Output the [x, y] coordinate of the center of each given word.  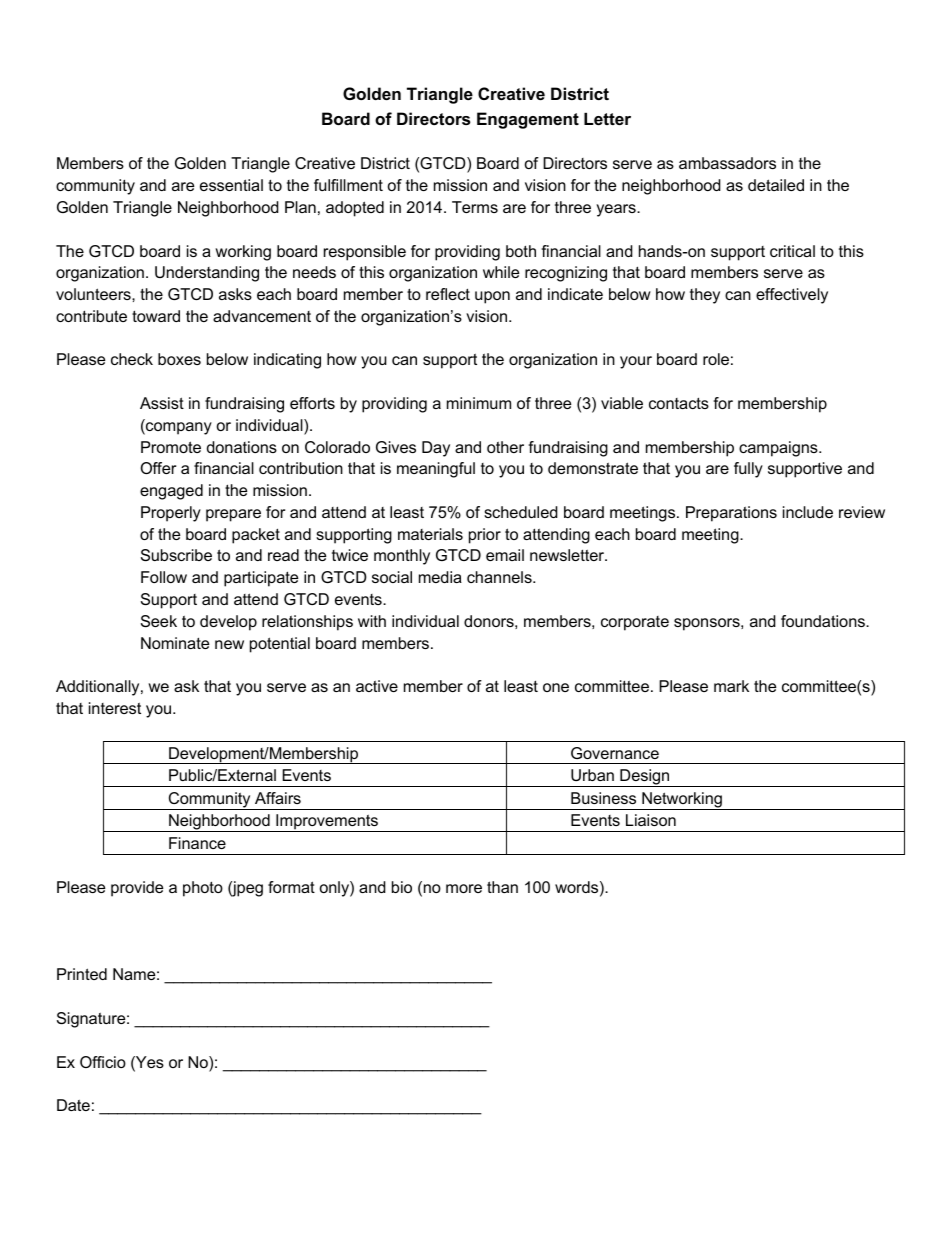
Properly [171, 514]
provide [137, 889]
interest [115, 708]
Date [73, 1105]
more [464, 888]
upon [492, 297]
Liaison [651, 820]
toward [156, 316]
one [556, 687]
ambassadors [727, 163]
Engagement [528, 120]
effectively [792, 296]
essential [231, 185]
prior [485, 536]
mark [731, 686]
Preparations [731, 514]
